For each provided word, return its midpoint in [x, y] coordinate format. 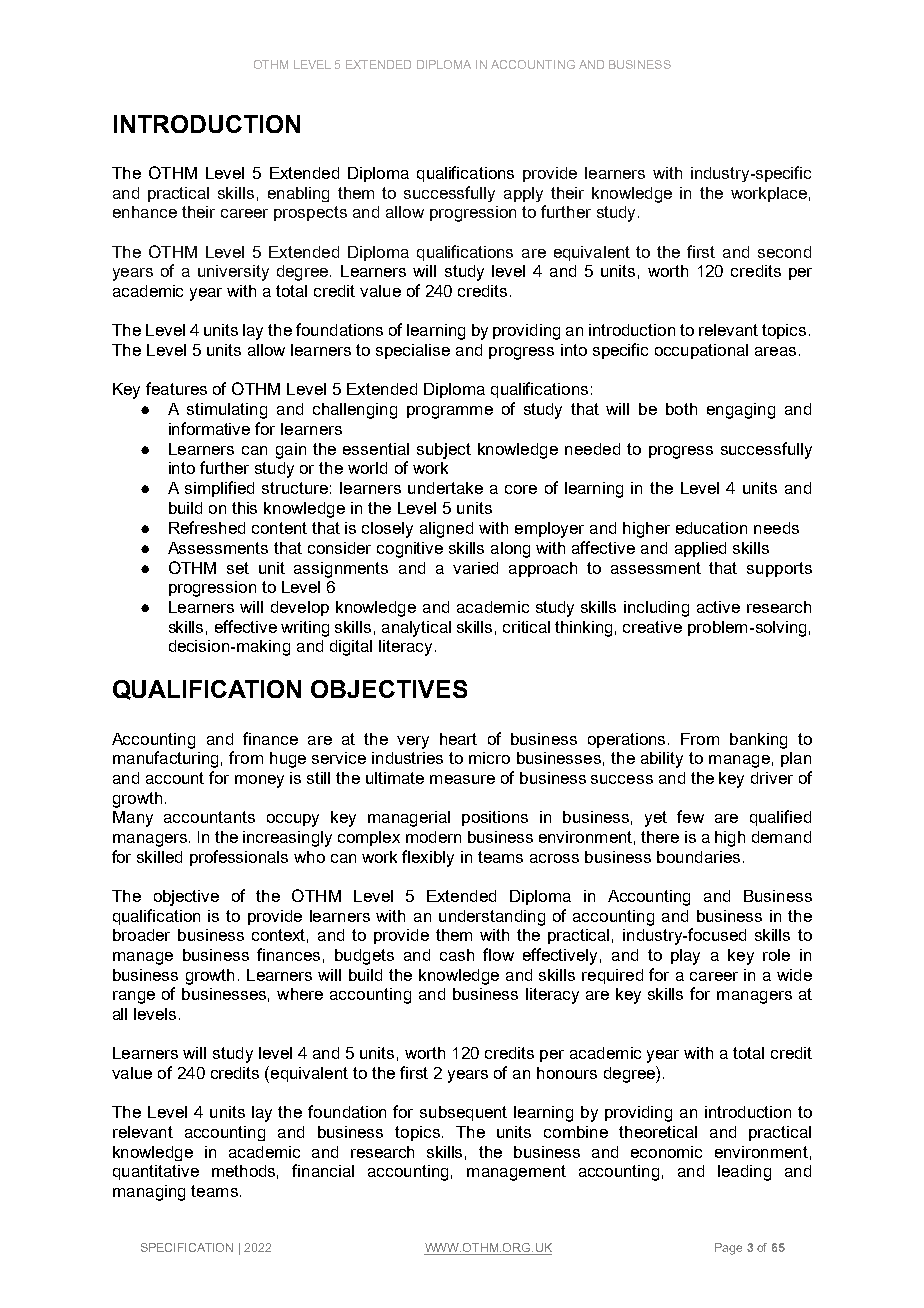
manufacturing [165, 759]
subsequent [463, 1113]
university [233, 273]
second [784, 252]
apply [523, 194]
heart [458, 739]
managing [149, 1193]
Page [728, 1249]
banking [758, 741]
